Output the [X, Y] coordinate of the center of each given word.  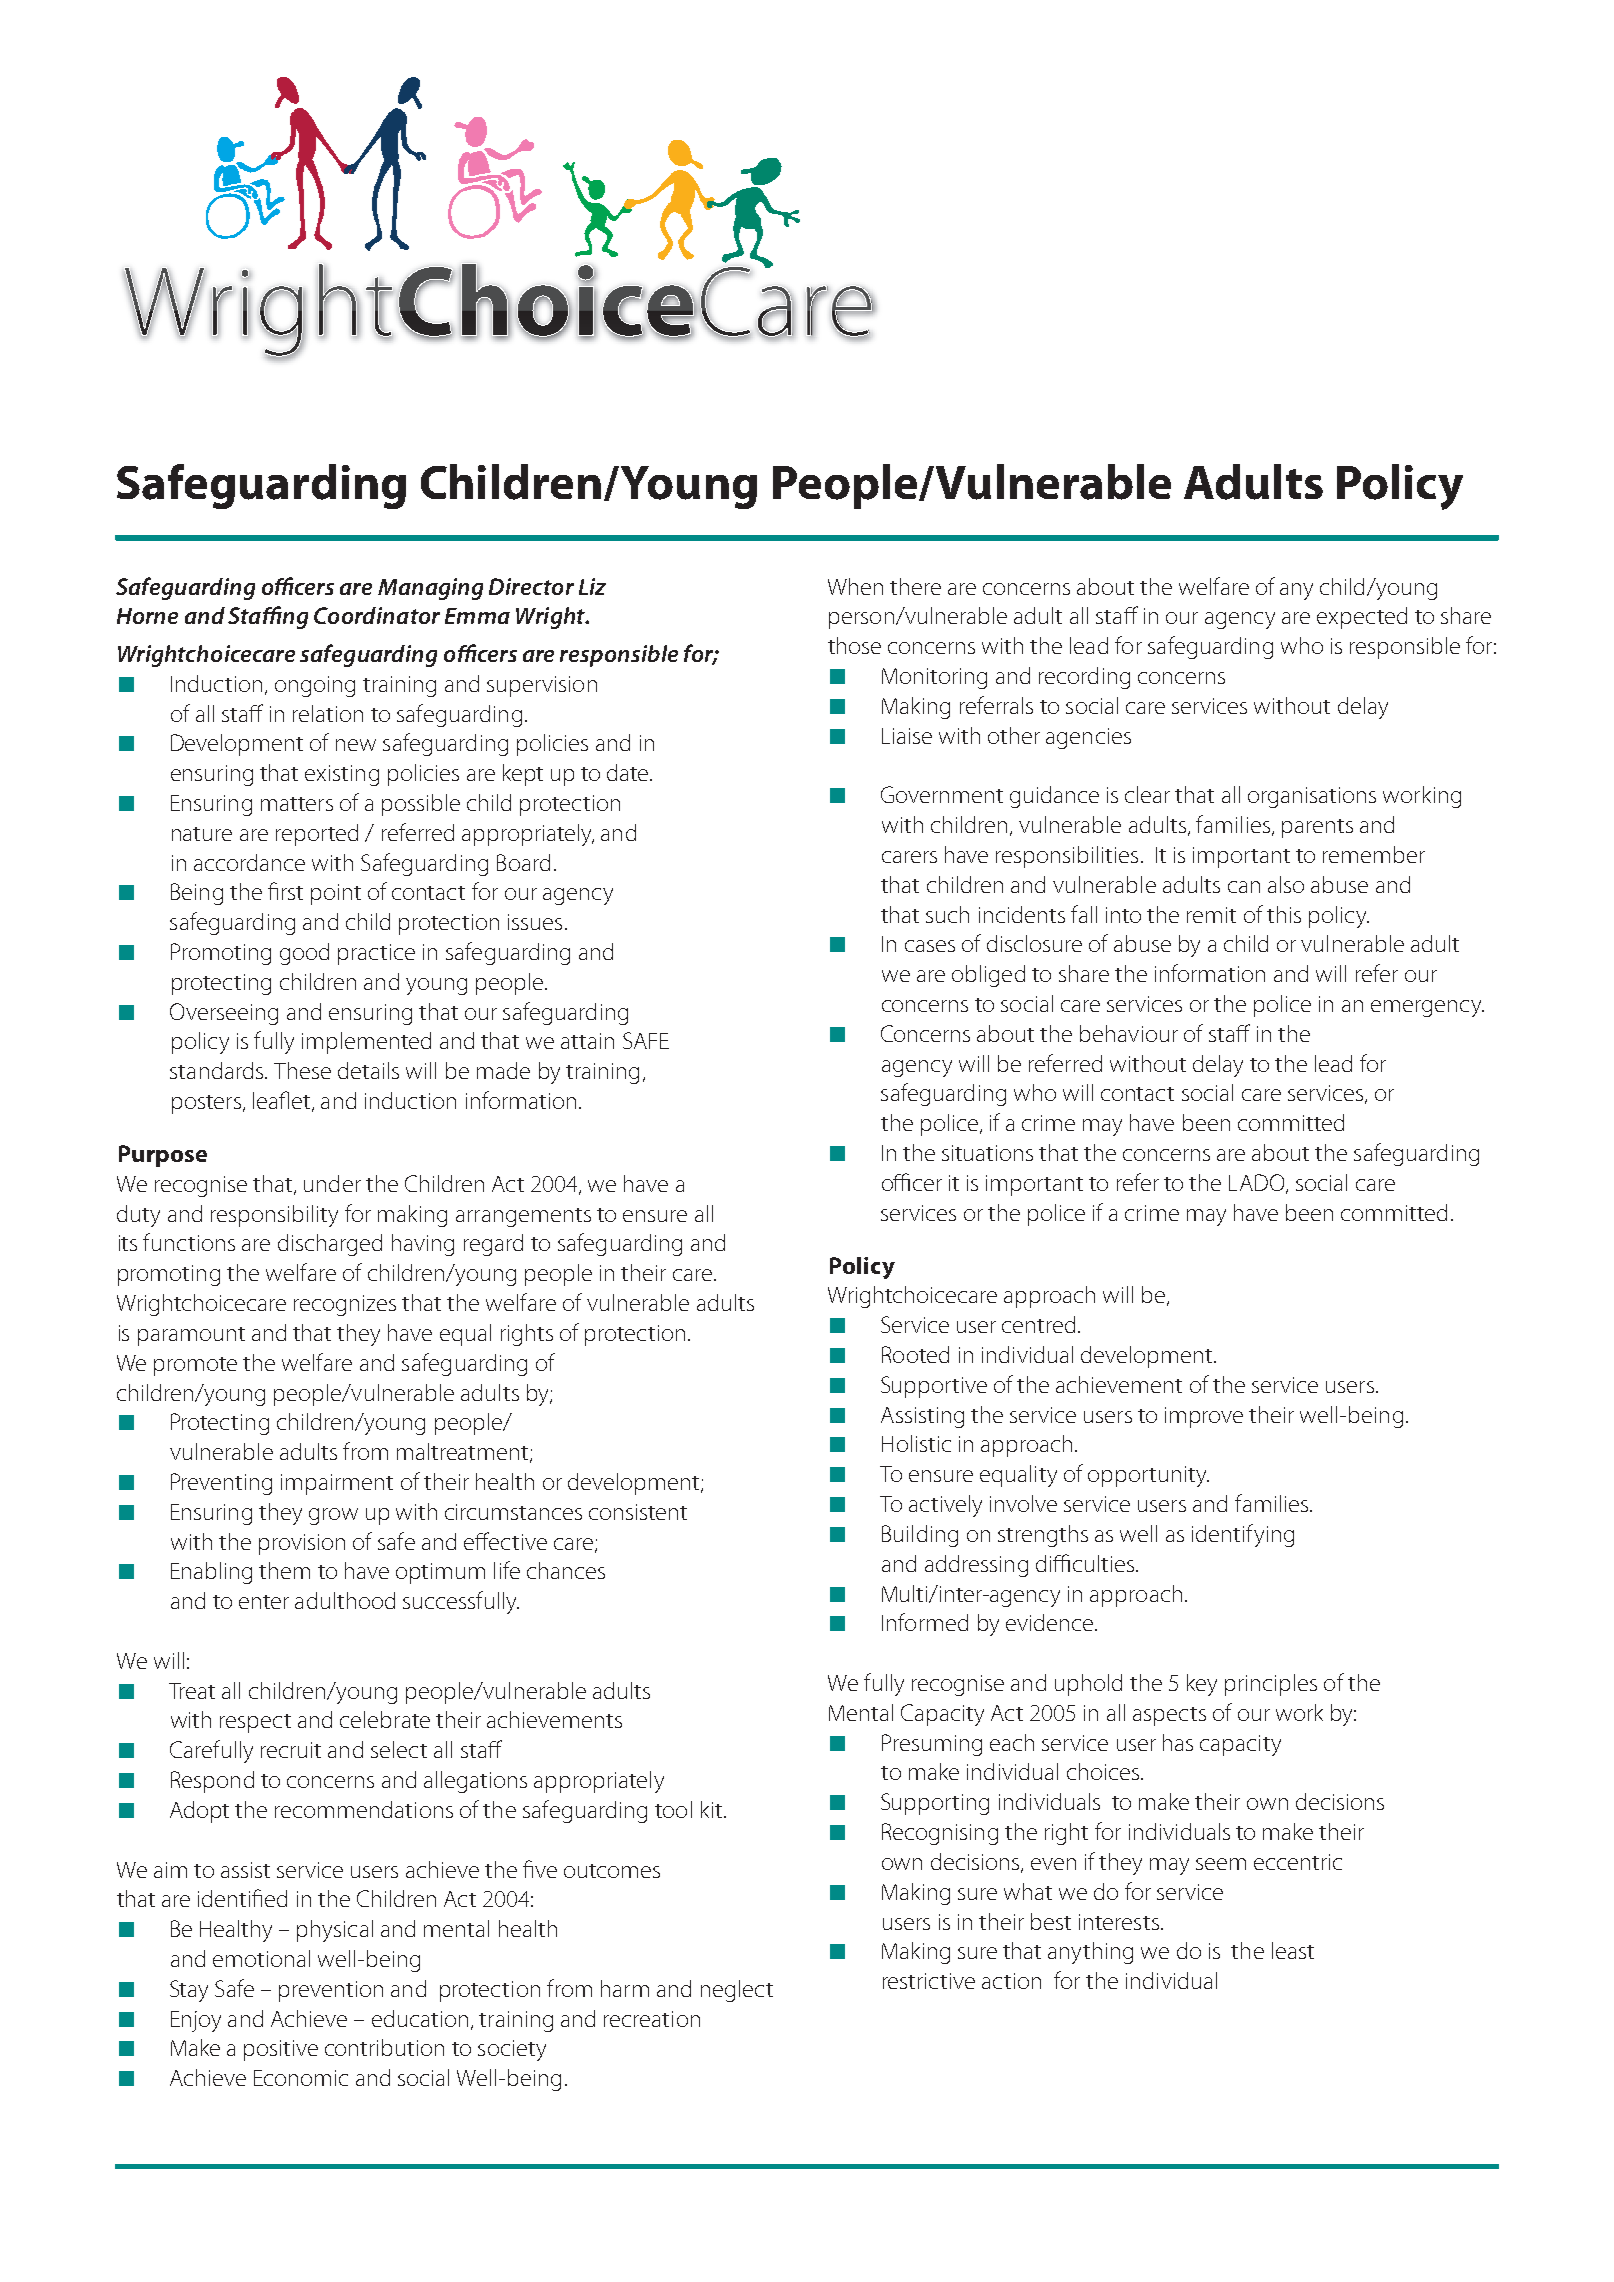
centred [1038, 1324]
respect [255, 1723]
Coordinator [377, 615]
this [1284, 914]
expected [1362, 618]
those [854, 645]
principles [1271, 1685]
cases [930, 946]
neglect [737, 1991]
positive [281, 2050]
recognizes [345, 1305]
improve [1204, 1417]
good [304, 954]
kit [711, 1809]
